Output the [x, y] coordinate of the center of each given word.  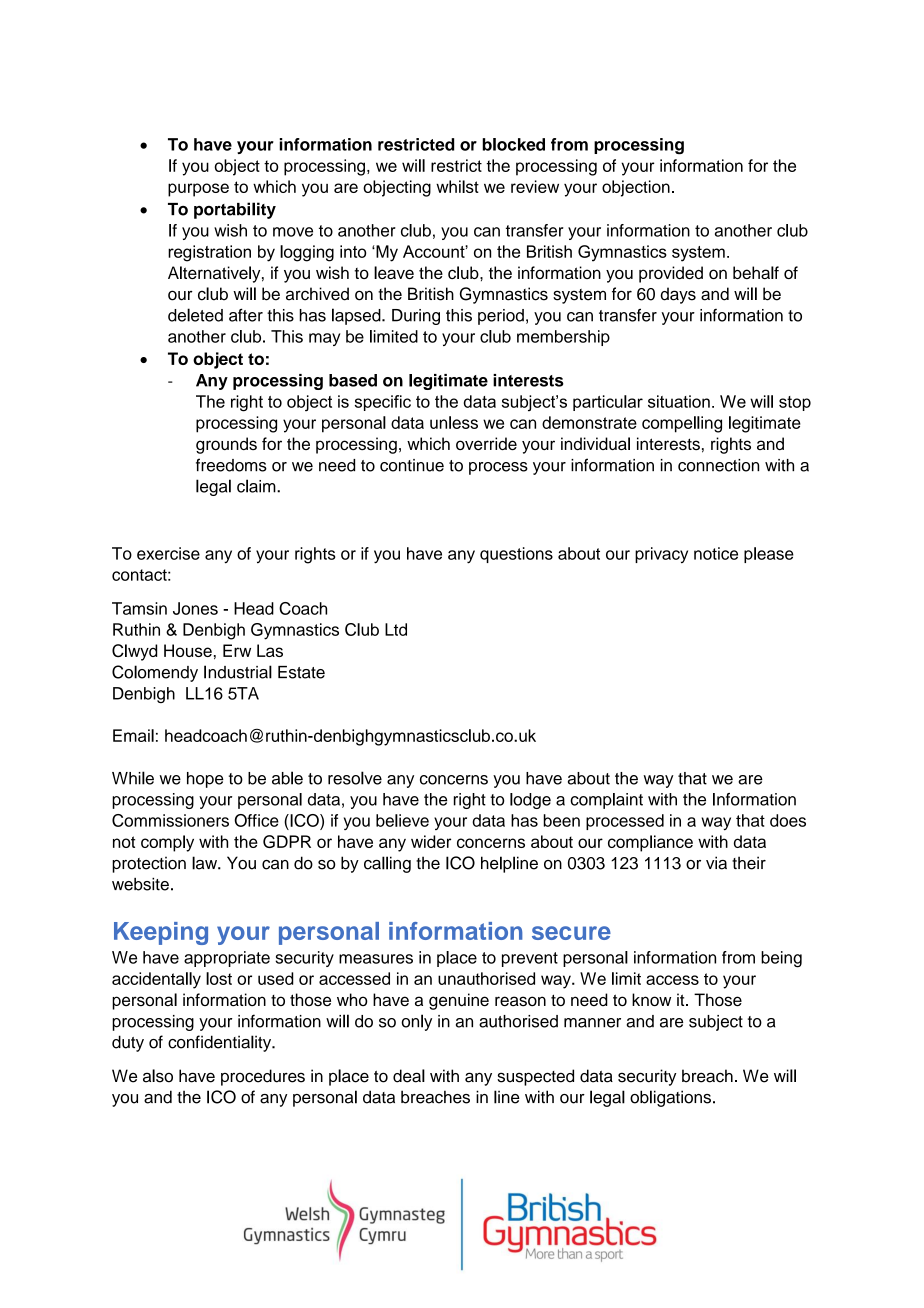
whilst [457, 186]
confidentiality [221, 1043]
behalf [756, 272]
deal [409, 1076]
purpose [198, 190]
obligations [670, 1098]
